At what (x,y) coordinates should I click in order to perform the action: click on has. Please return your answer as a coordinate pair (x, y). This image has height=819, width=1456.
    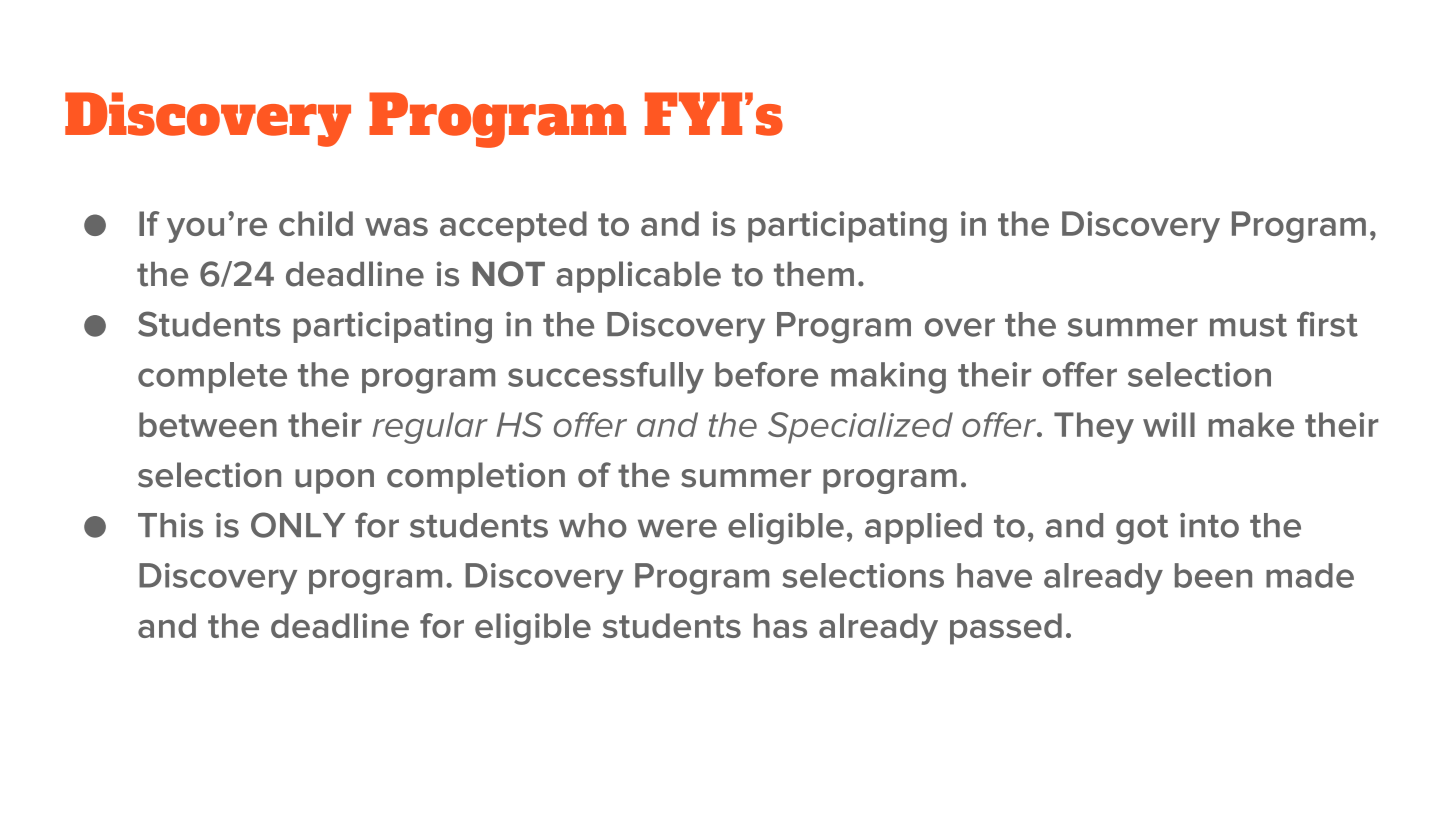
    Looking at the image, I should click on (780, 625).
